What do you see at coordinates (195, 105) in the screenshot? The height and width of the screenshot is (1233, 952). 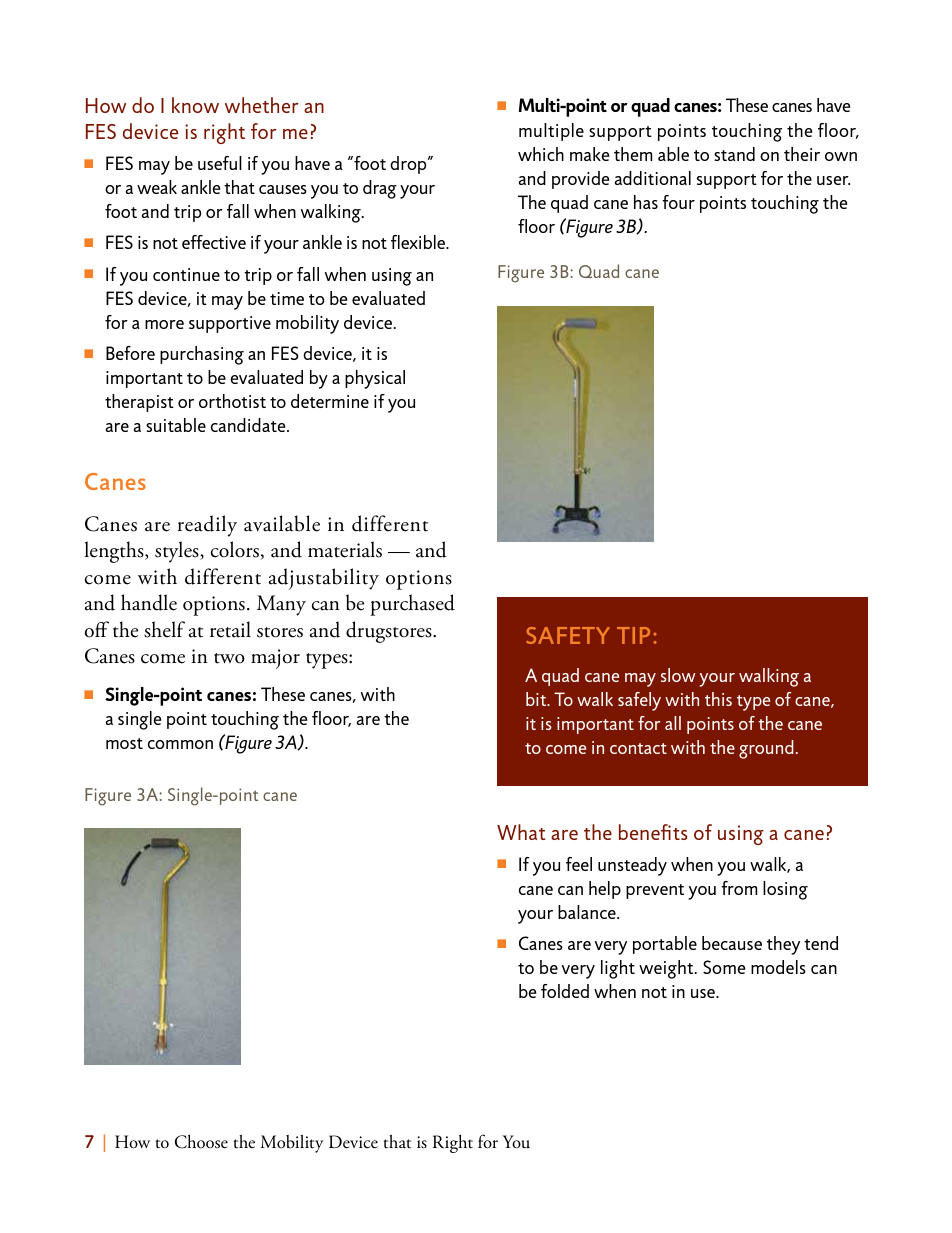 I see `know` at bounding box center [195, 105].
